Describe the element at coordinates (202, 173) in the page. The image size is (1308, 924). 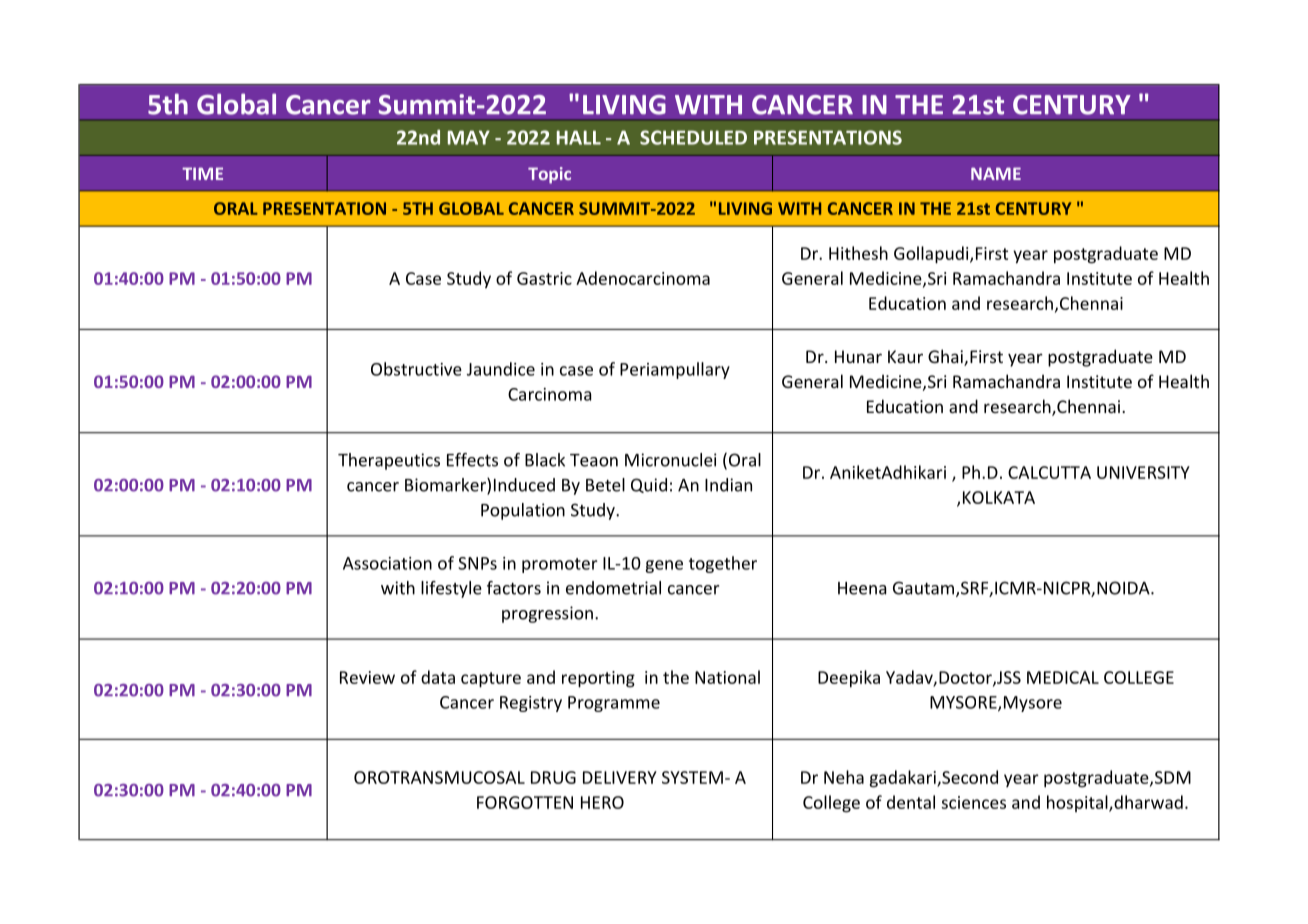
I see `TIME` at that location.
